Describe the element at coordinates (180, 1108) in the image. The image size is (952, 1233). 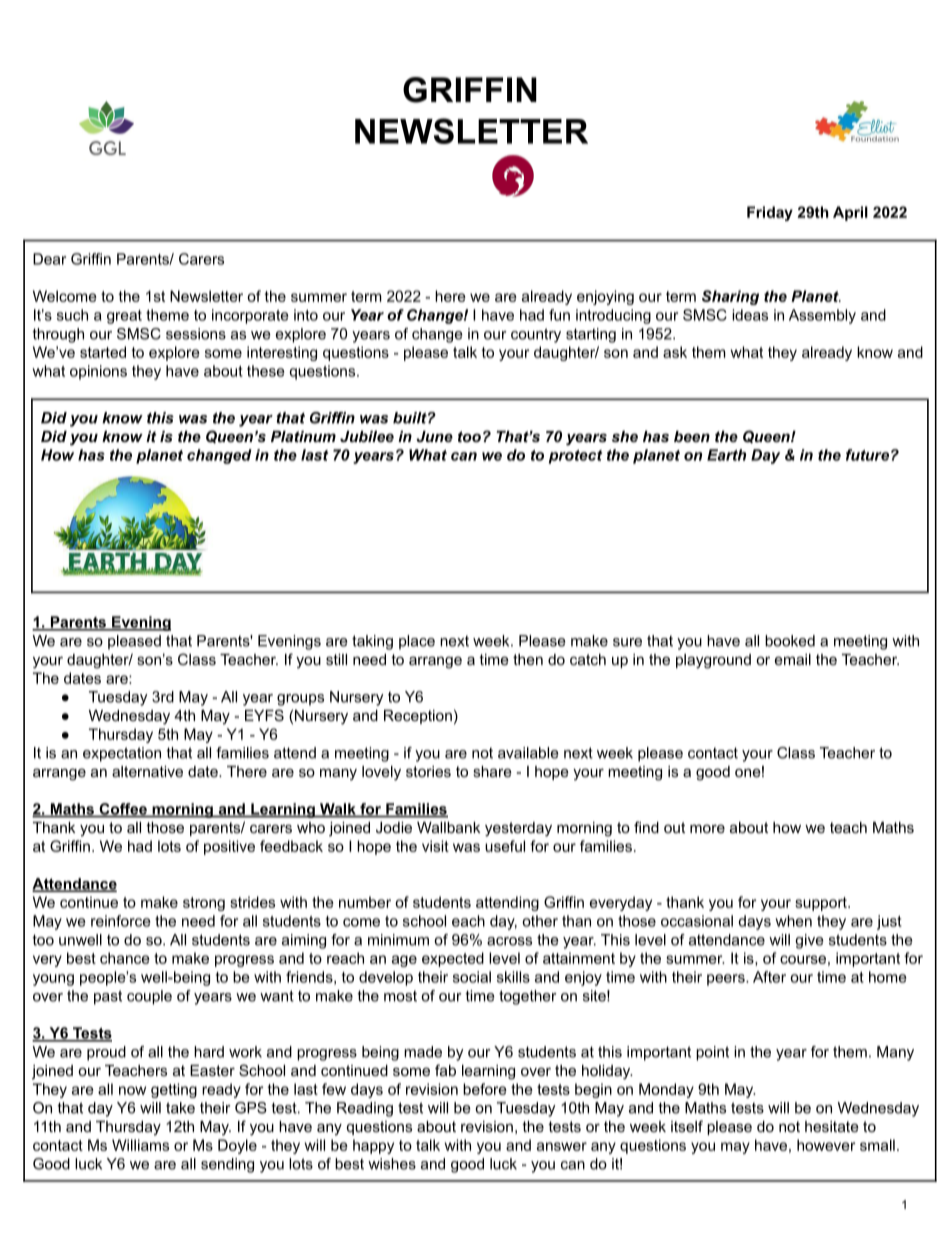
I see `take` at that location.
